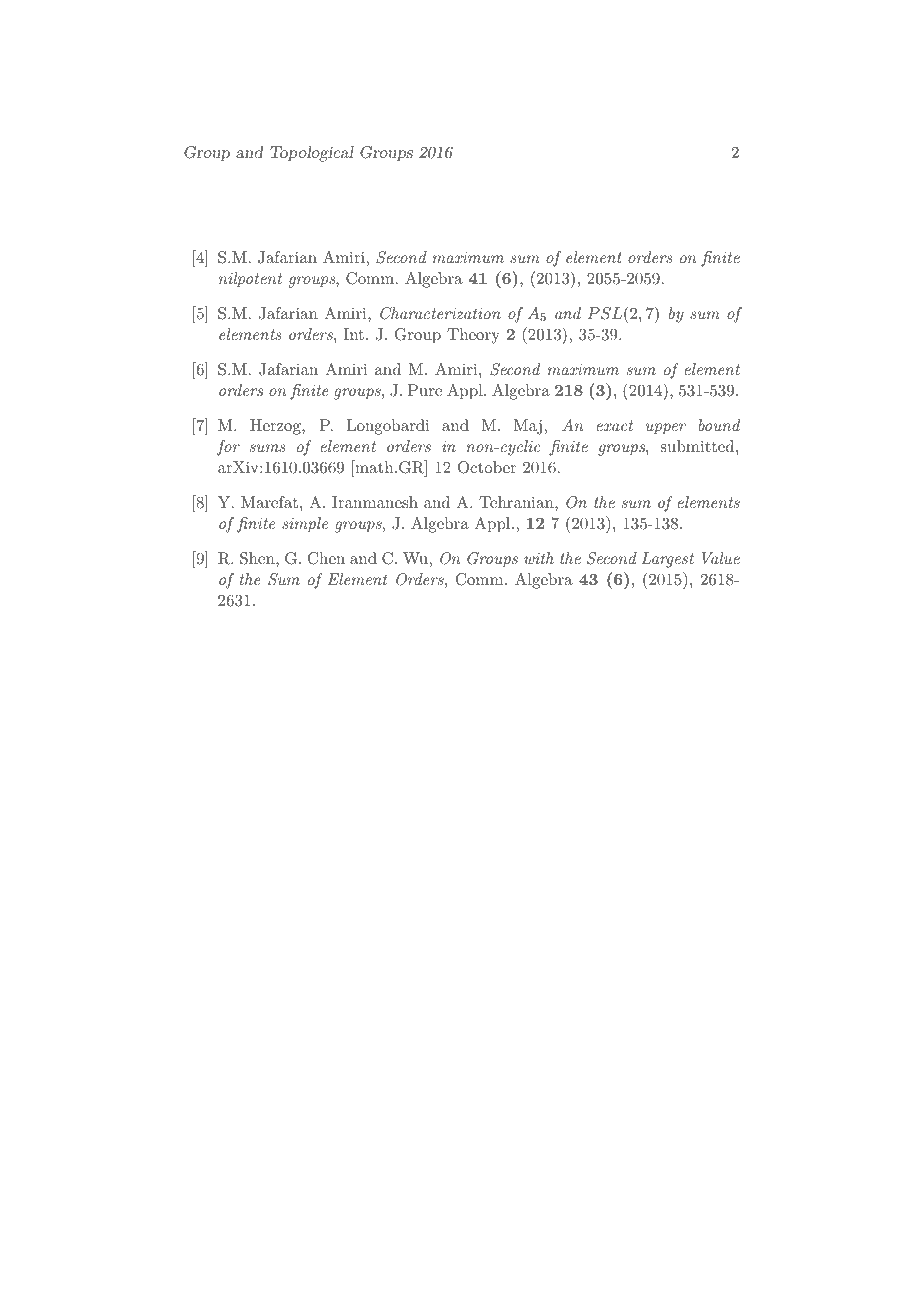 The width and height of the document is (924, 1308). Describe the element at coordinates (250, 280) in the document. I see `nilpotent` at that location.
